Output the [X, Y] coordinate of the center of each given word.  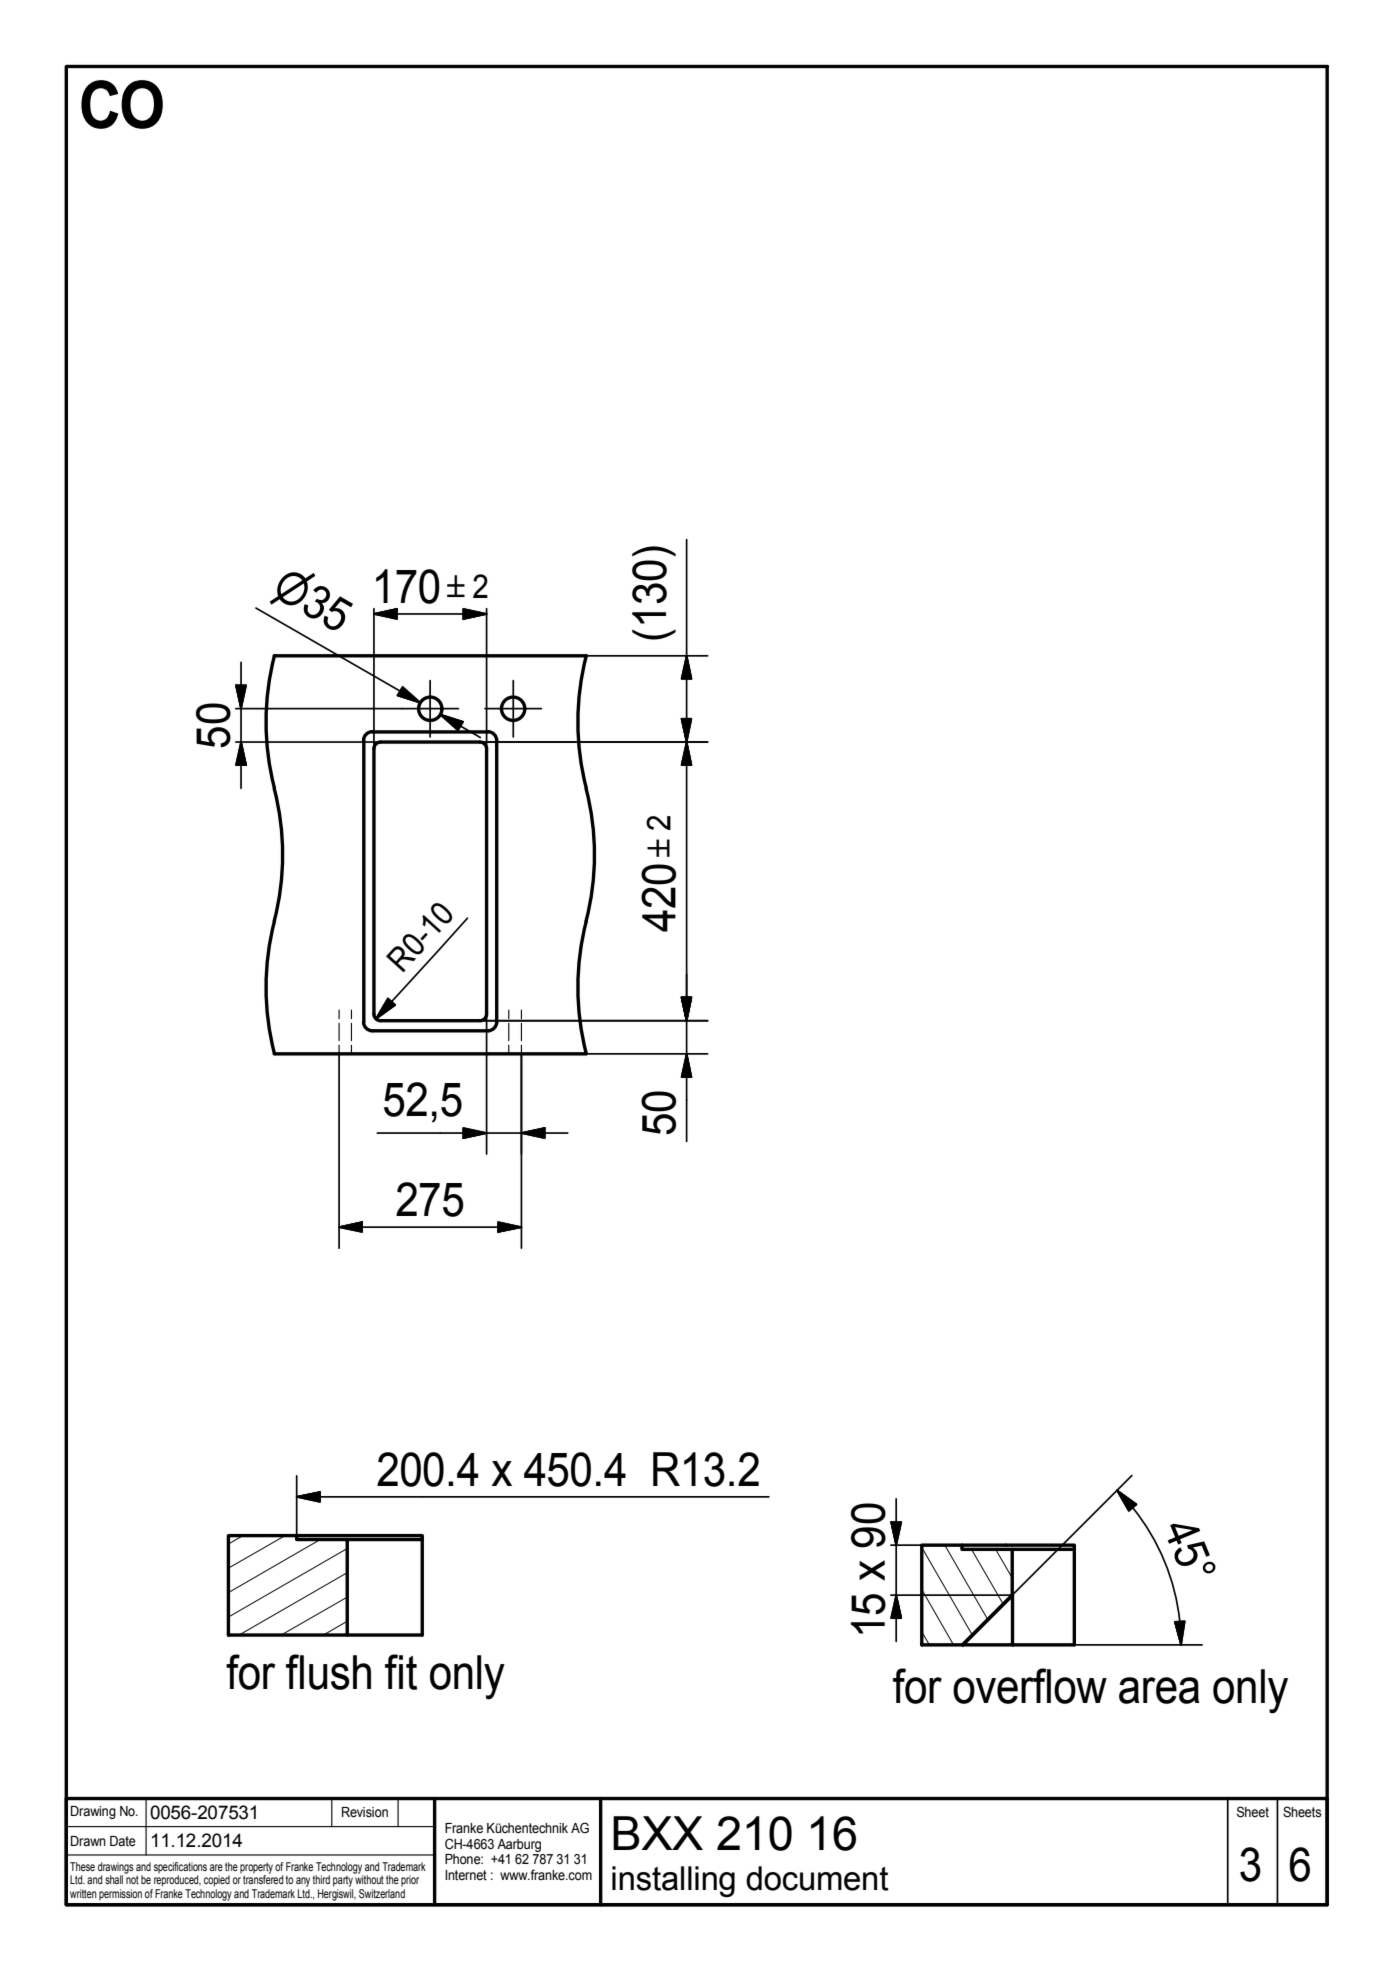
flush [328, 1672]
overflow [1030, 1686]
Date [123, 1841]
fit [401, 1672]
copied [217, 1881]
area [1159, 1690]
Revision [365, 1812]
